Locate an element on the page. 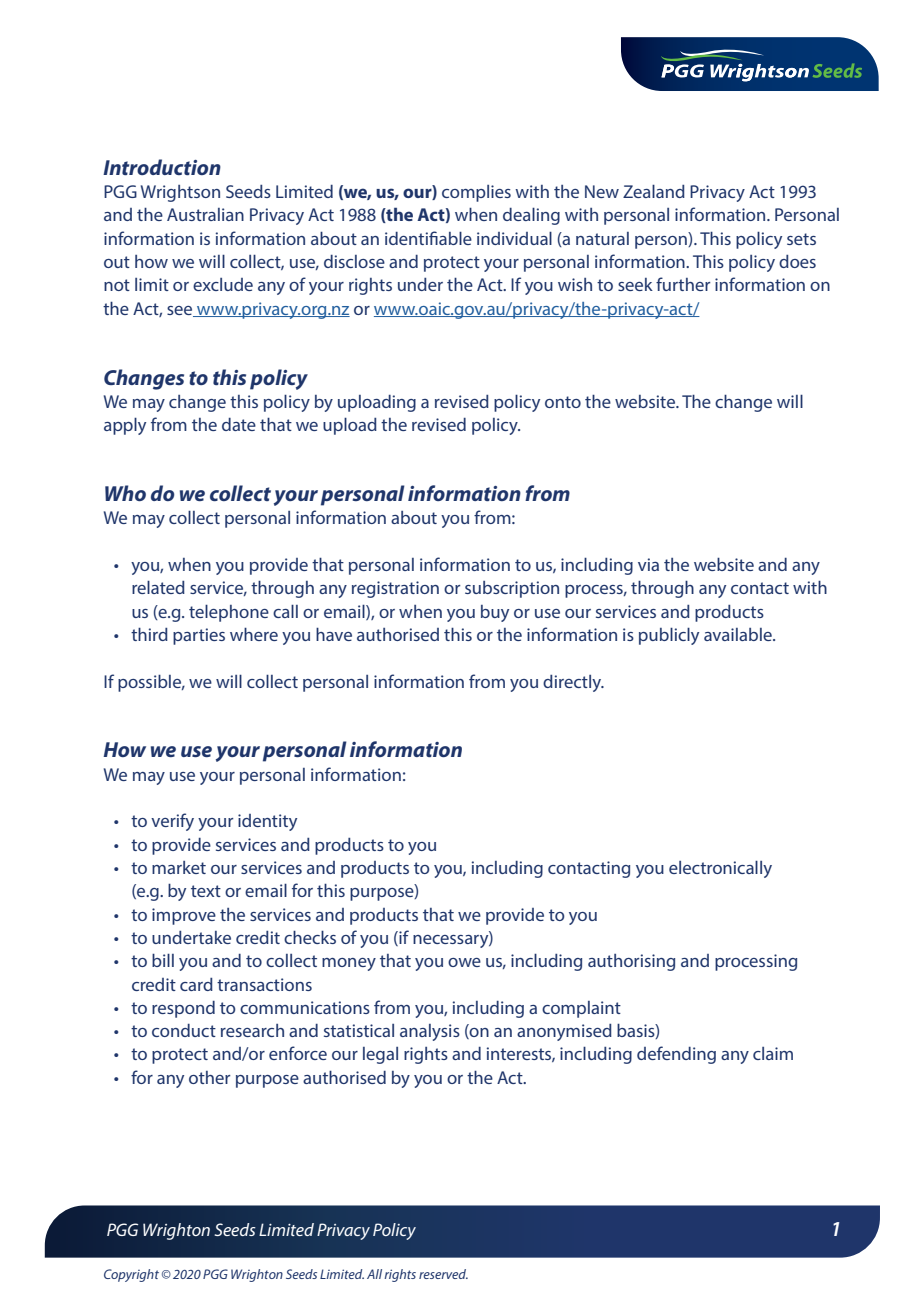 This image has width=924, height=1308. authorising is located at coordinates (631, 962).
